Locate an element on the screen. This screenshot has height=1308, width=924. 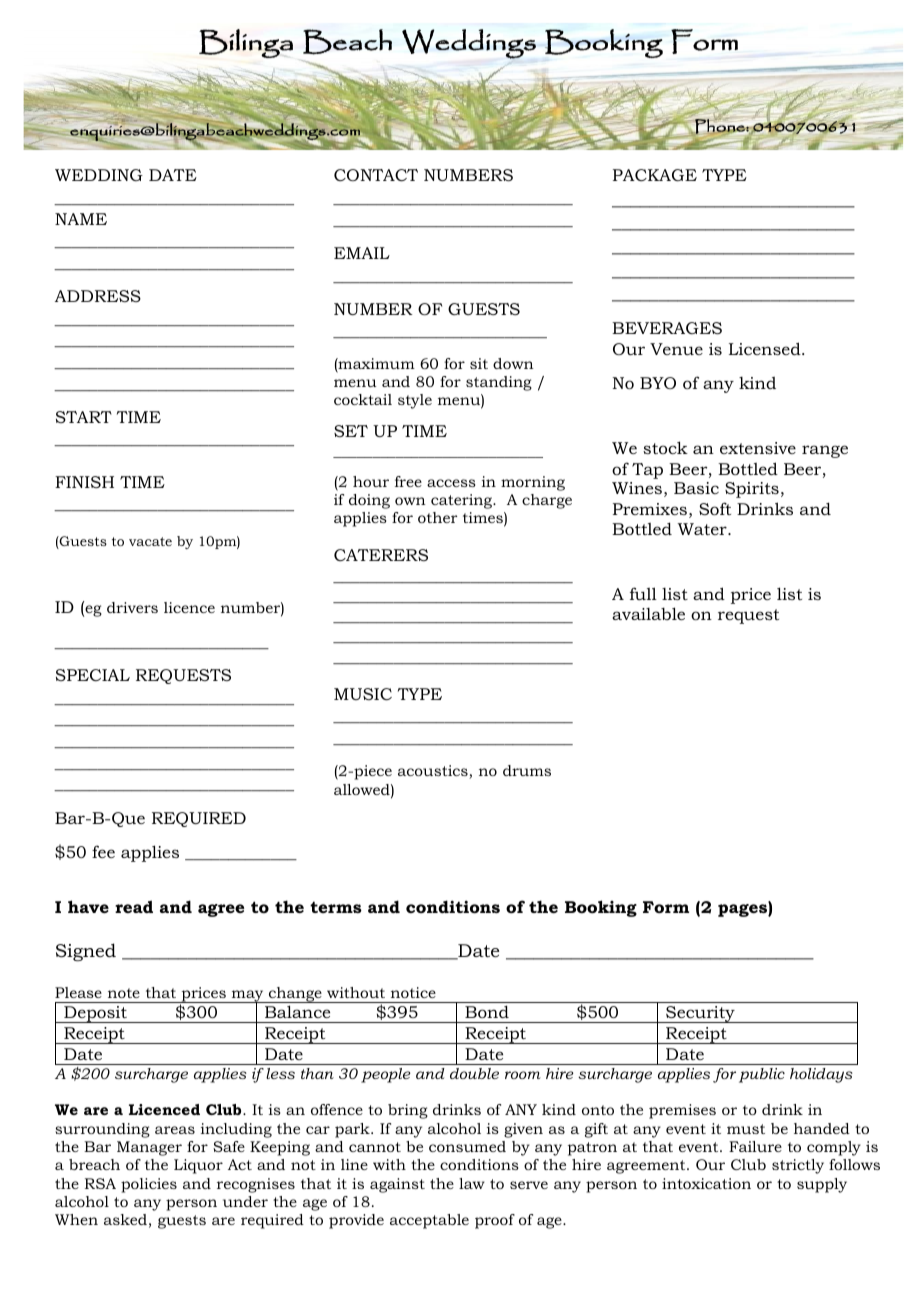
other is located at coordinates (438, 517).
